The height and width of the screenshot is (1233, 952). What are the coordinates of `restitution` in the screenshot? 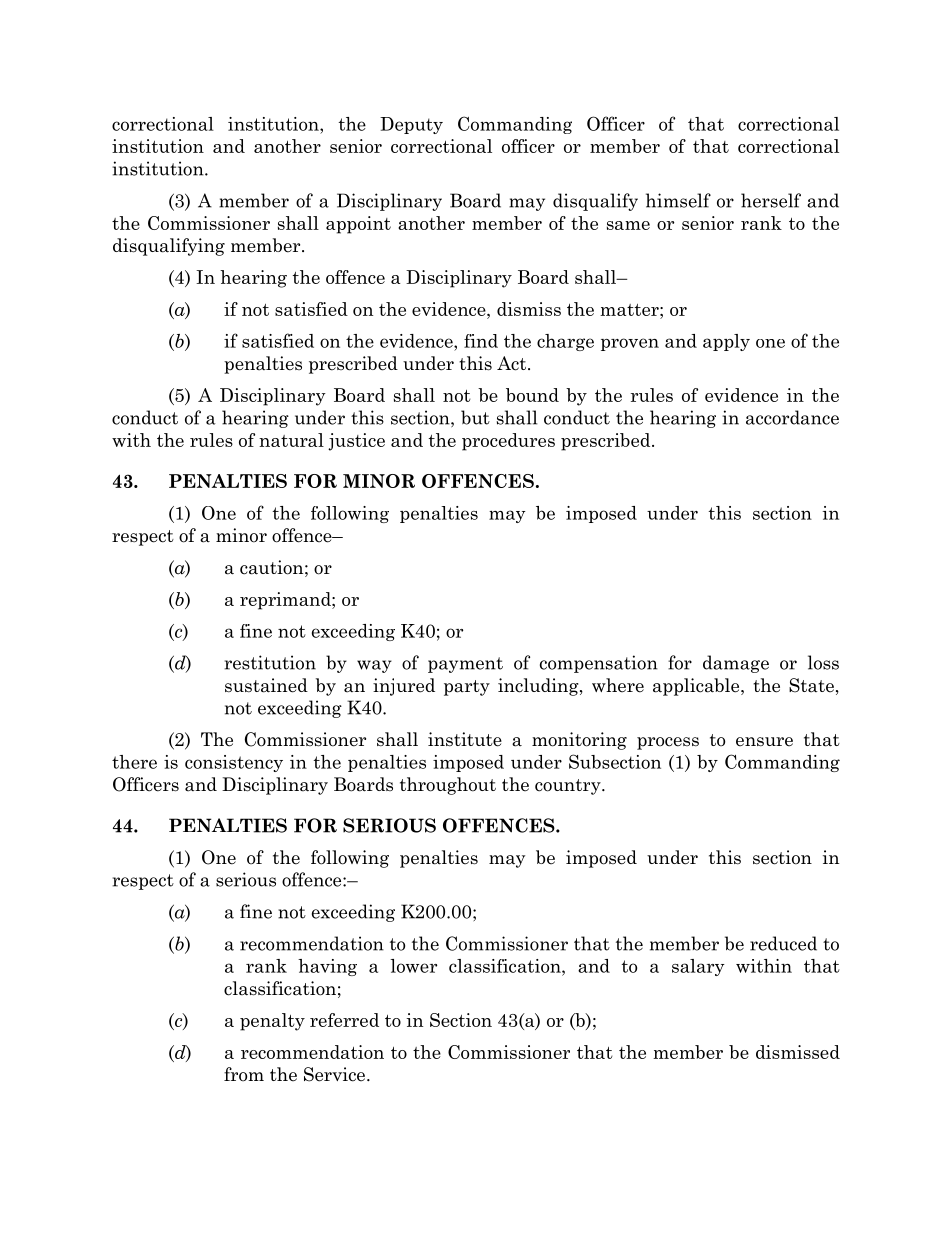 It's located at (270, 662).
